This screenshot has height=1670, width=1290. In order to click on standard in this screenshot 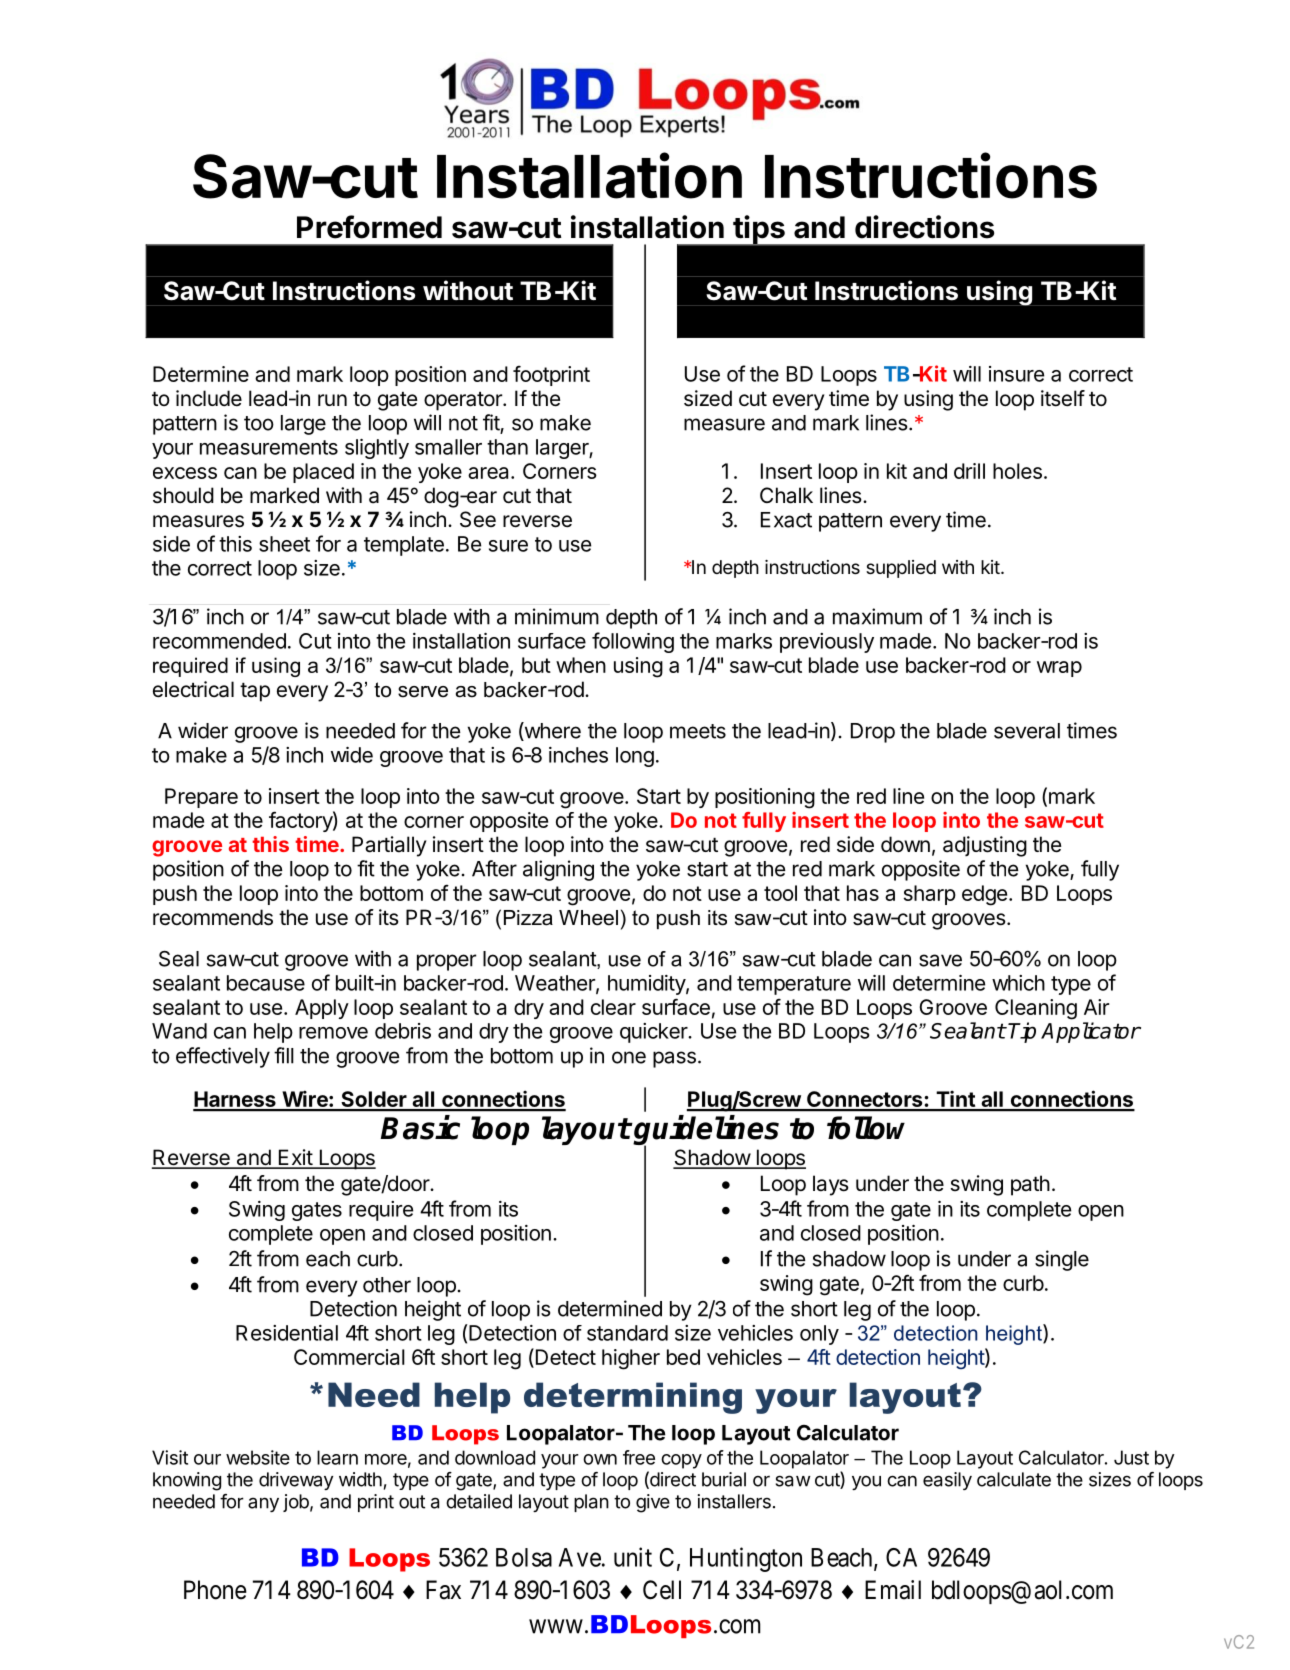, I will do `click(627, 1333)`.
